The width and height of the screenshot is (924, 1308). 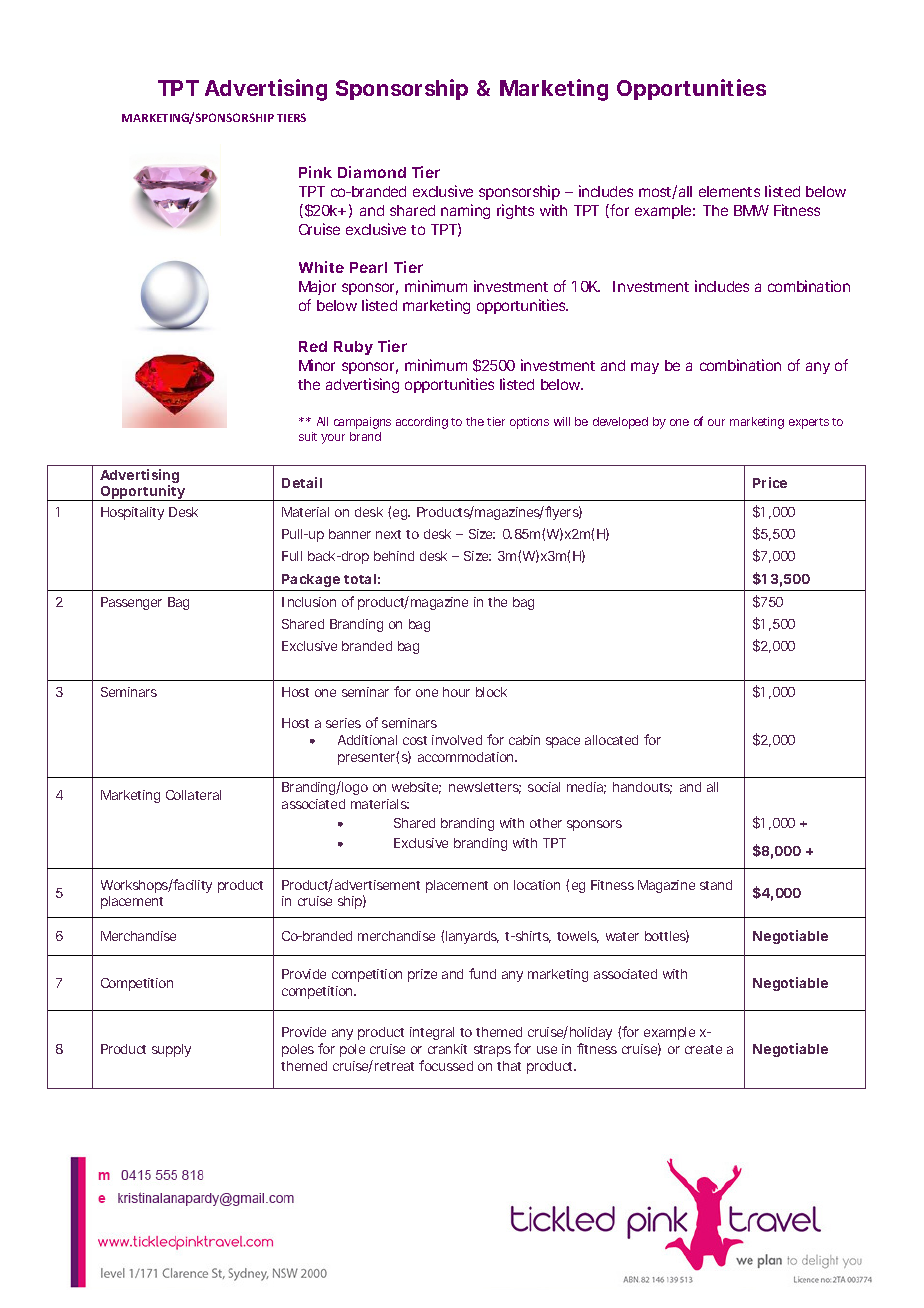 What do you see at coordinates (729, 191) in the screenshot?
I see `elements` at bounding box center [729, 191].
